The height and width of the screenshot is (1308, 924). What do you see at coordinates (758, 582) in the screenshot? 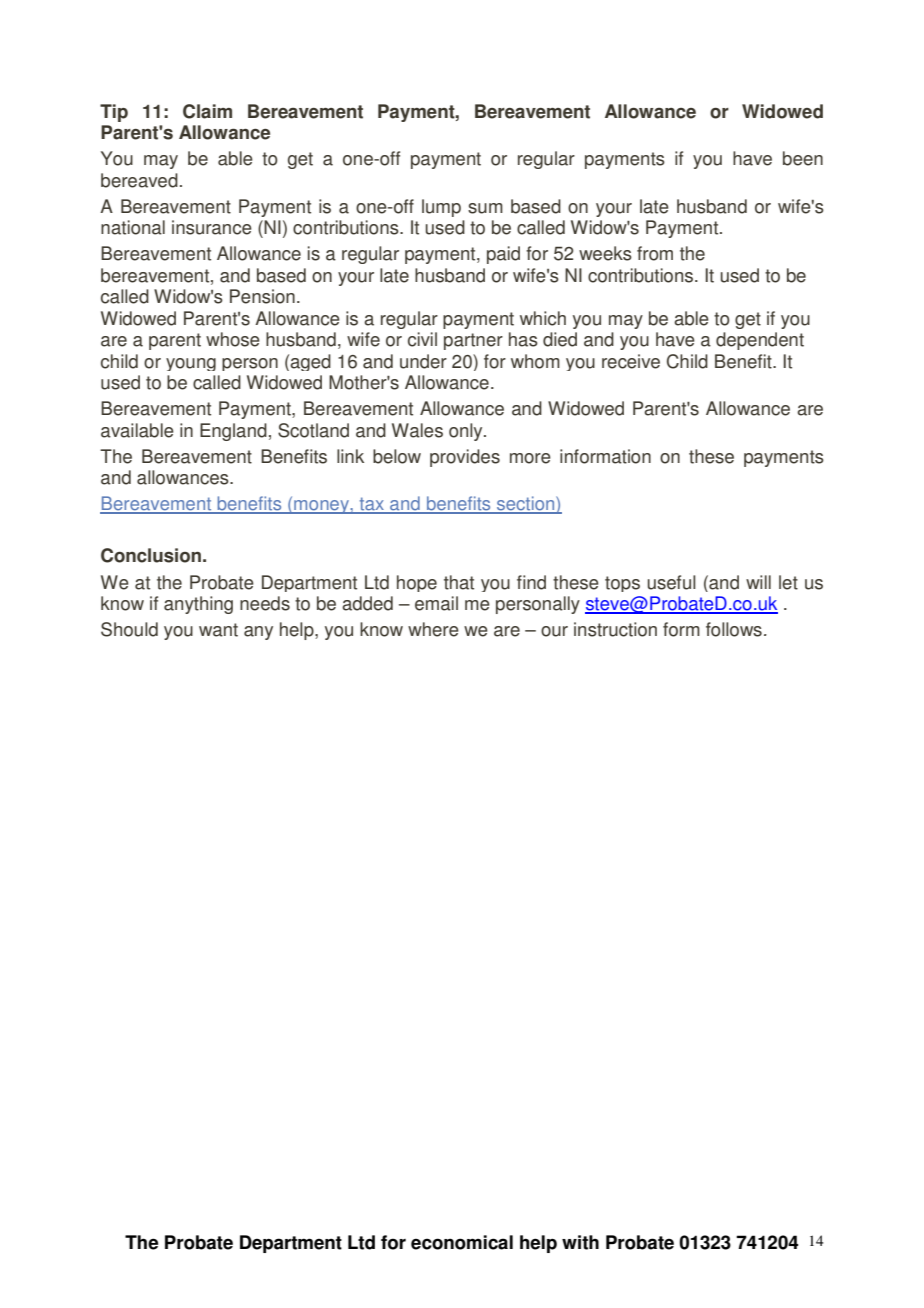
I see `will` at bounding box center [758, 582].
